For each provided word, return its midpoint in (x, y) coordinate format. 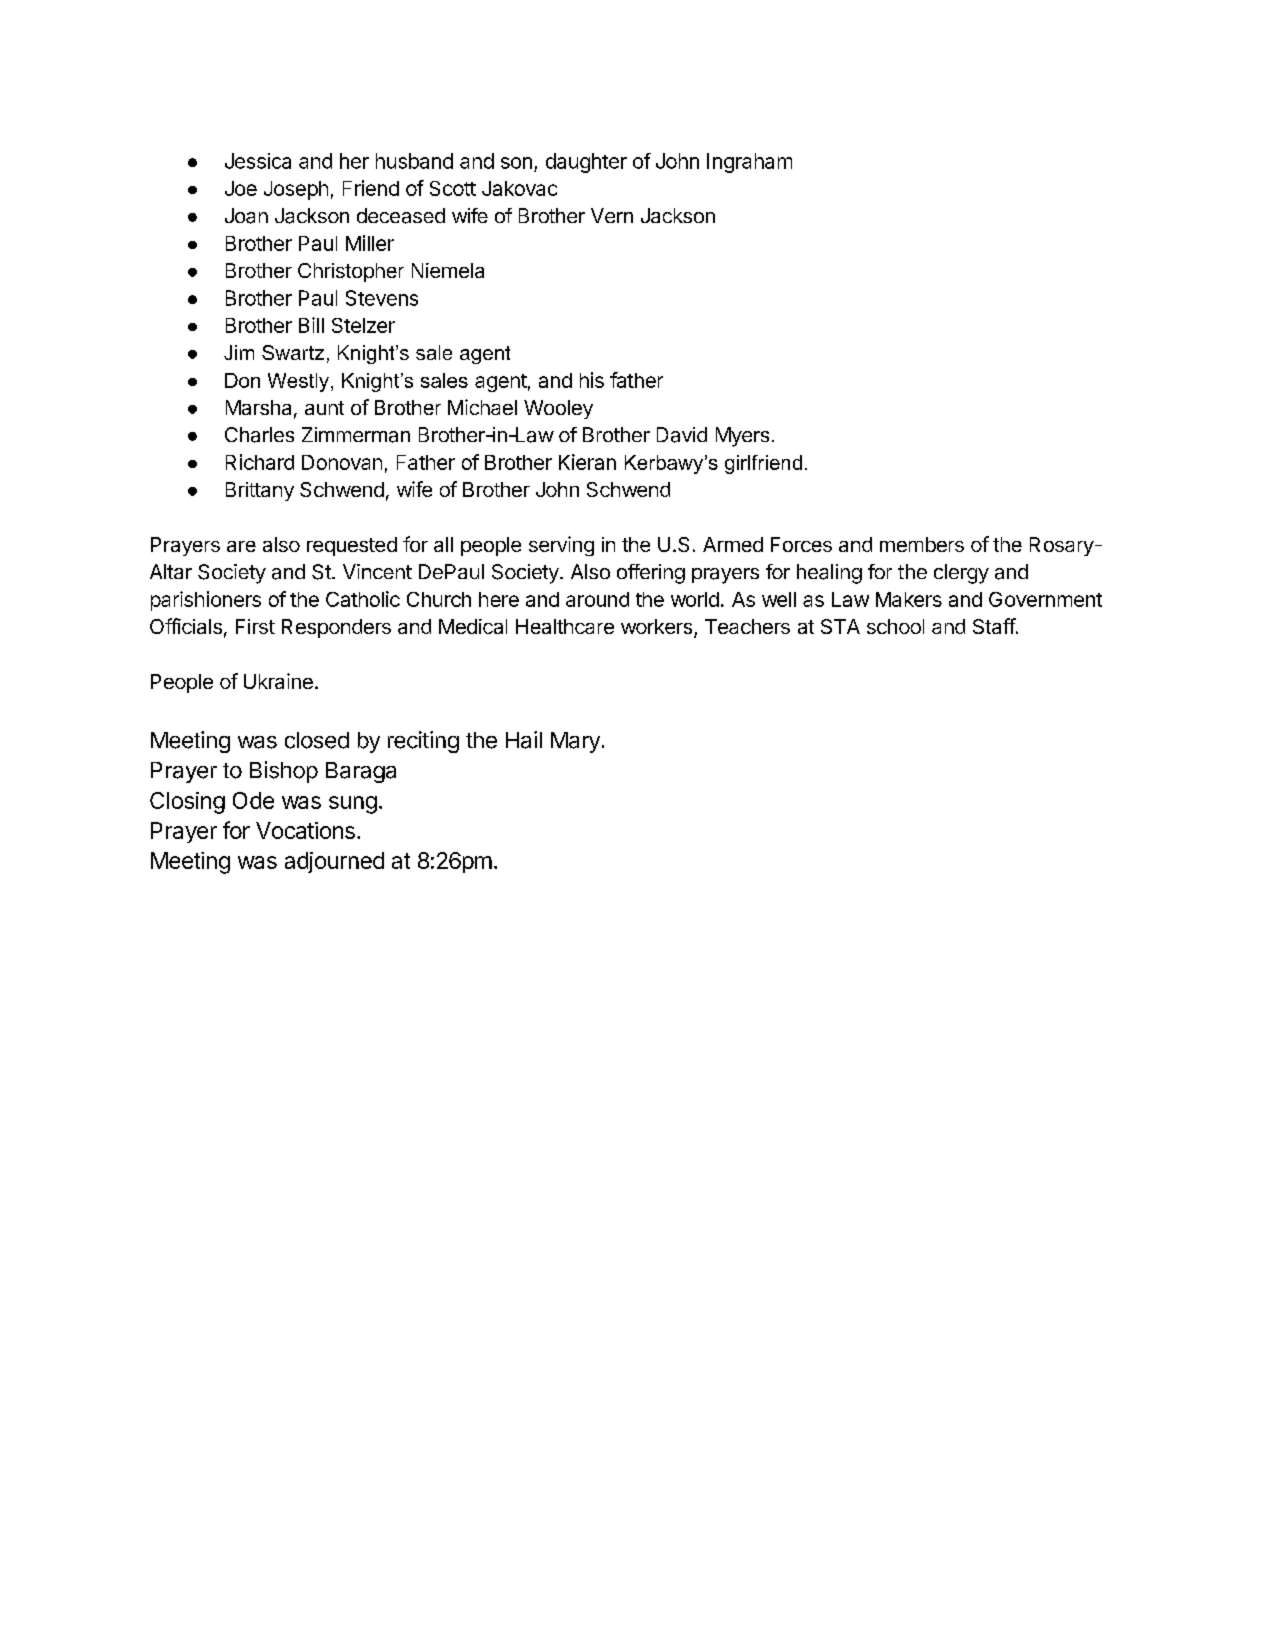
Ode (253, 800)
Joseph (296, 190)
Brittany (260, 491)
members (922, 544)
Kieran (587, 462)
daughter (586, 163)
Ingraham (749, 163)
